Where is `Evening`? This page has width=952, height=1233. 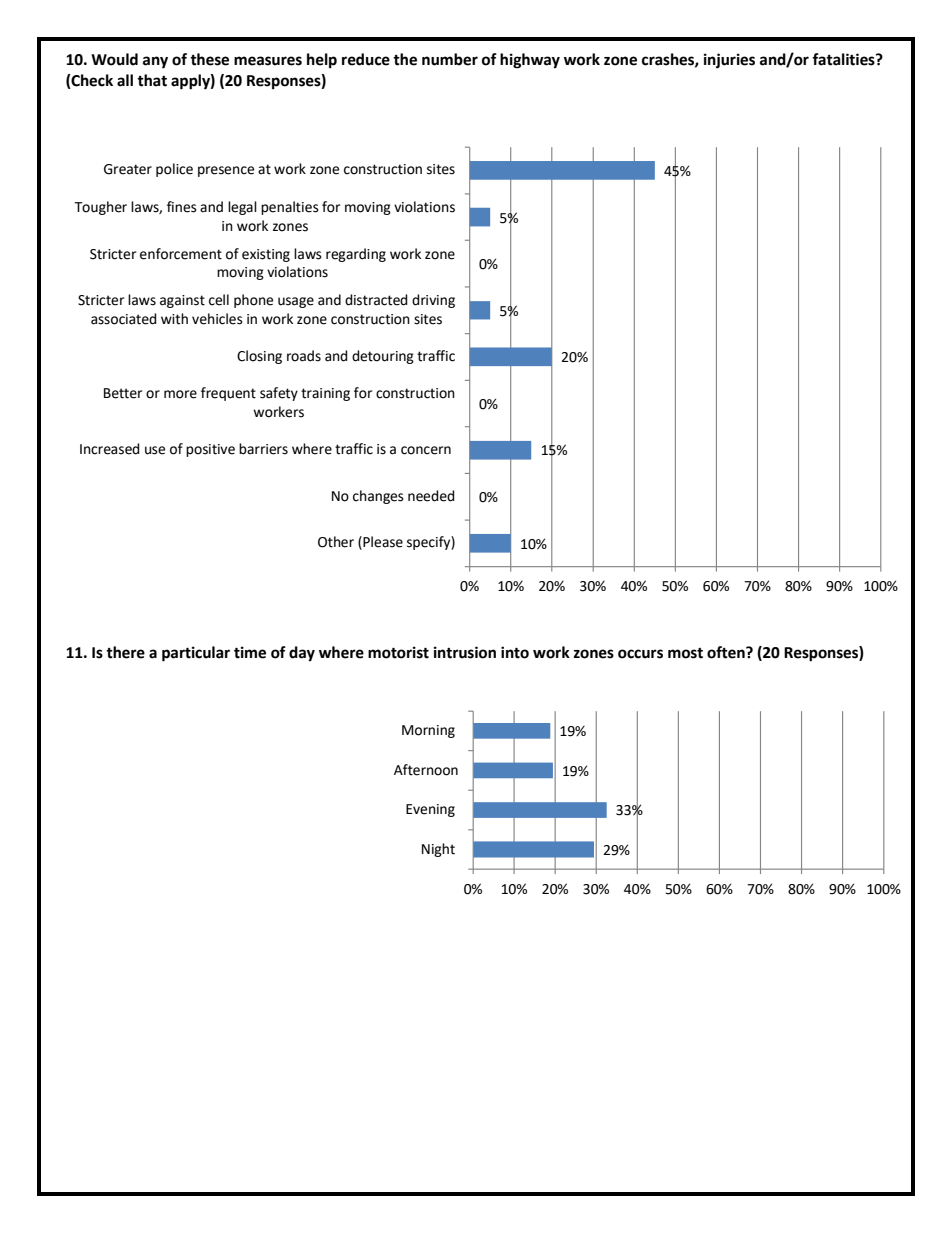
Evening is located at coordinates (430, 810).
